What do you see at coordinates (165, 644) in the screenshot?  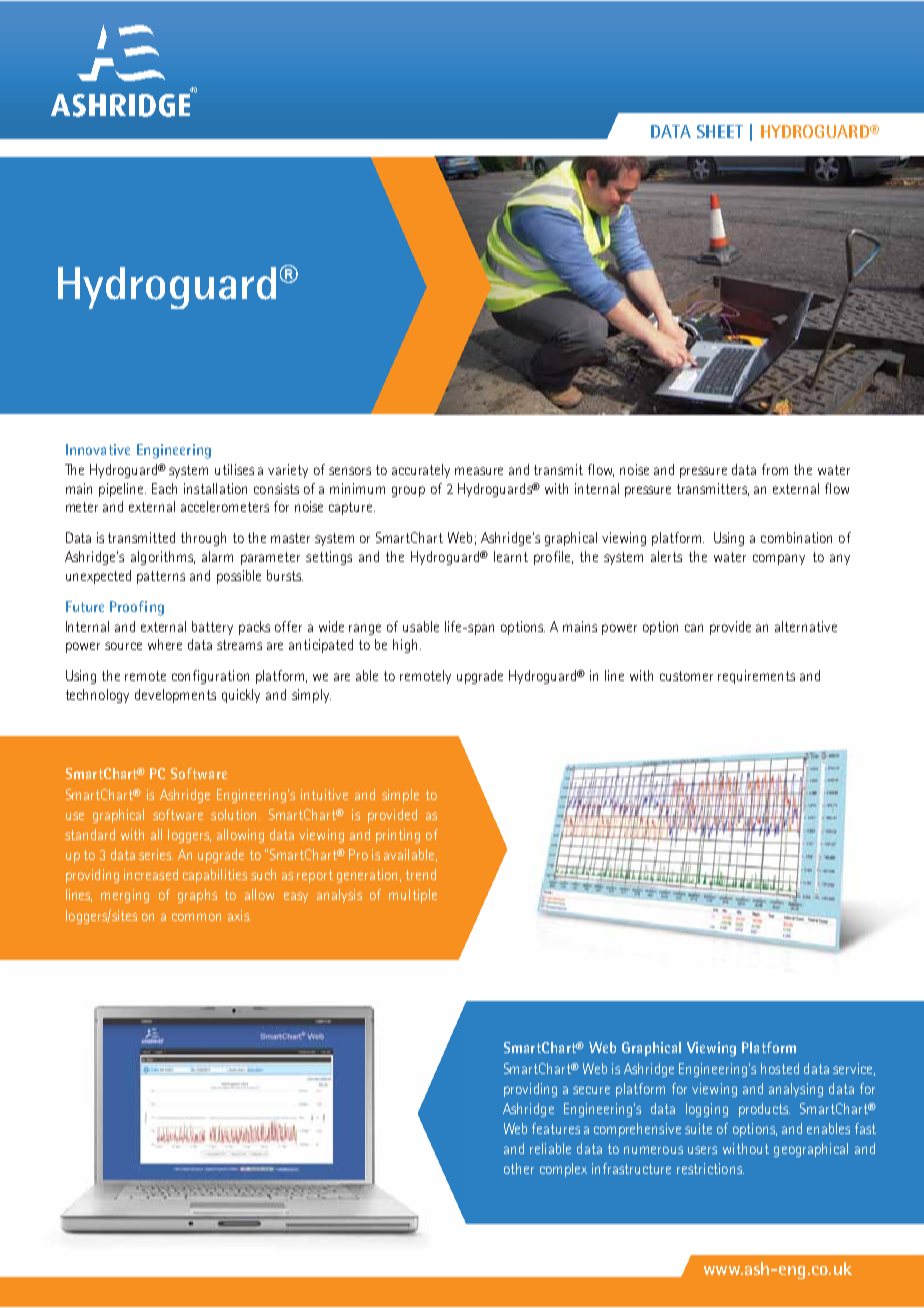 I see `where` at bounding box center [165, 644].
